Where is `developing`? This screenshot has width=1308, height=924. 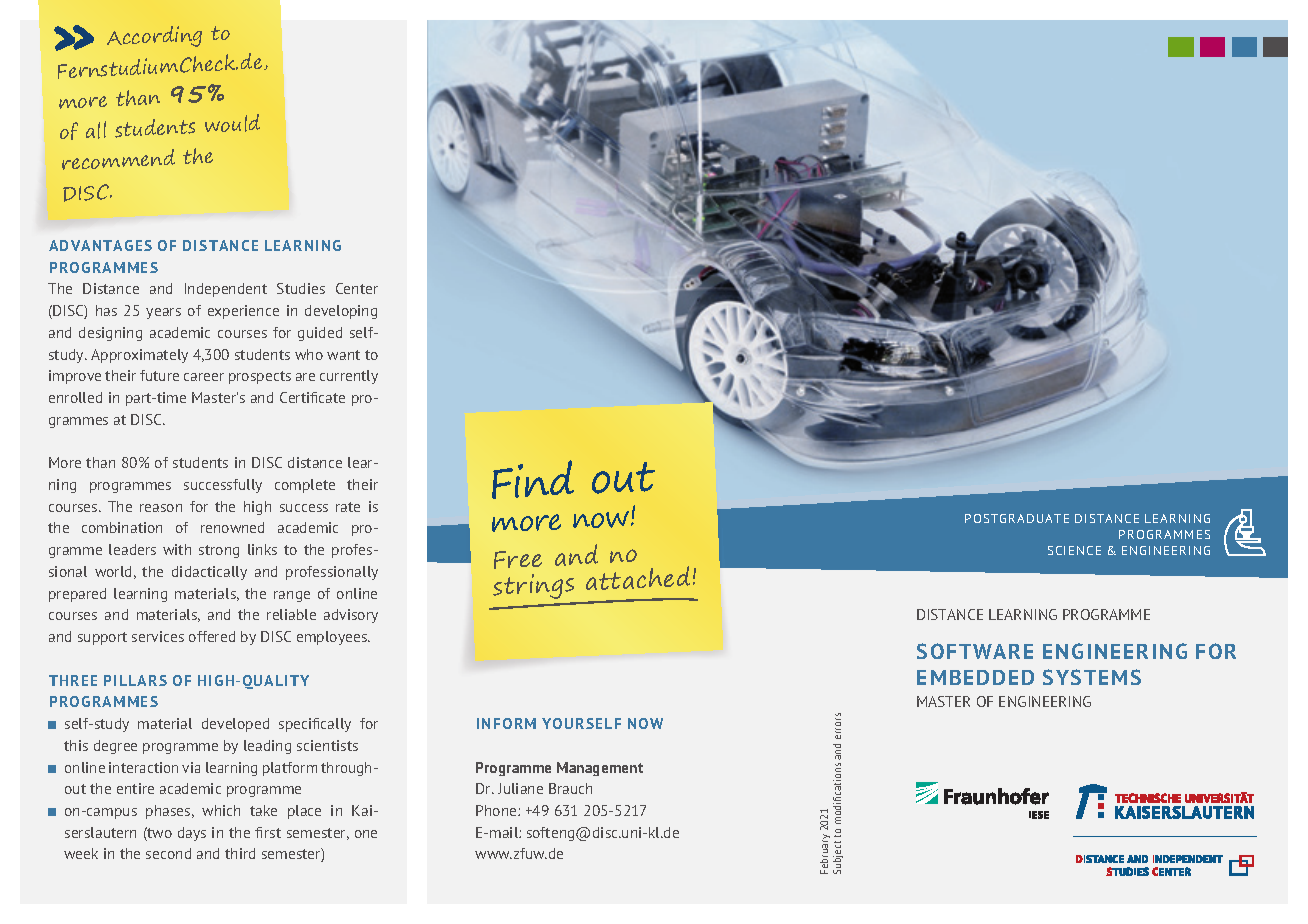
developing is located at coordinates (341, 312).
